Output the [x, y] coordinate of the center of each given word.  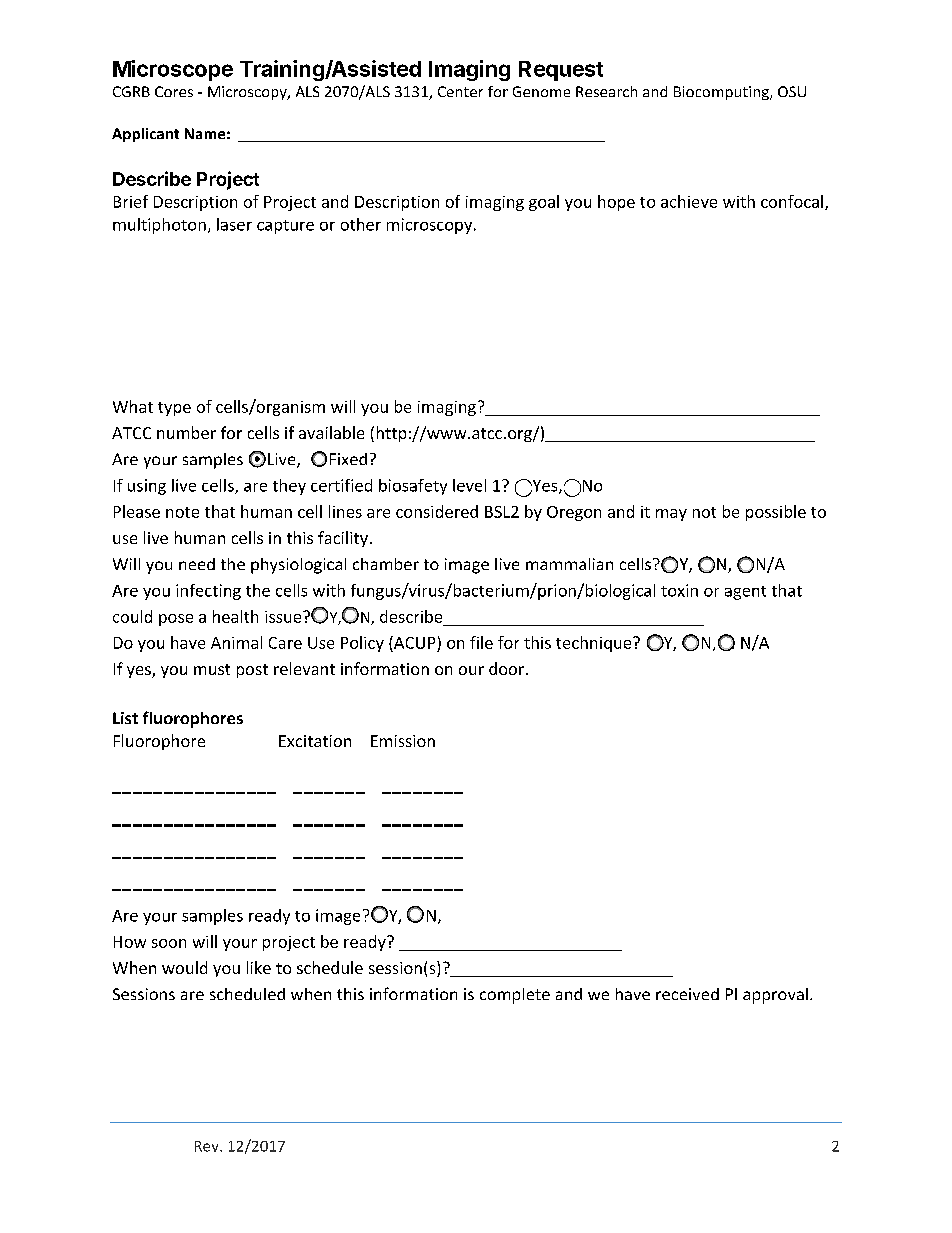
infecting [208, 592]
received [687, 994]
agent [745, 593]
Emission [403, 741]
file [481, 642]
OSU [792, 91]
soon [169, 943]
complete [515, 996]
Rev [208, 1146]
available [331, 432]
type [174, 409]
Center [460, 91]
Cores [174, 91]
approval [775, 996]
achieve [689, 201]
